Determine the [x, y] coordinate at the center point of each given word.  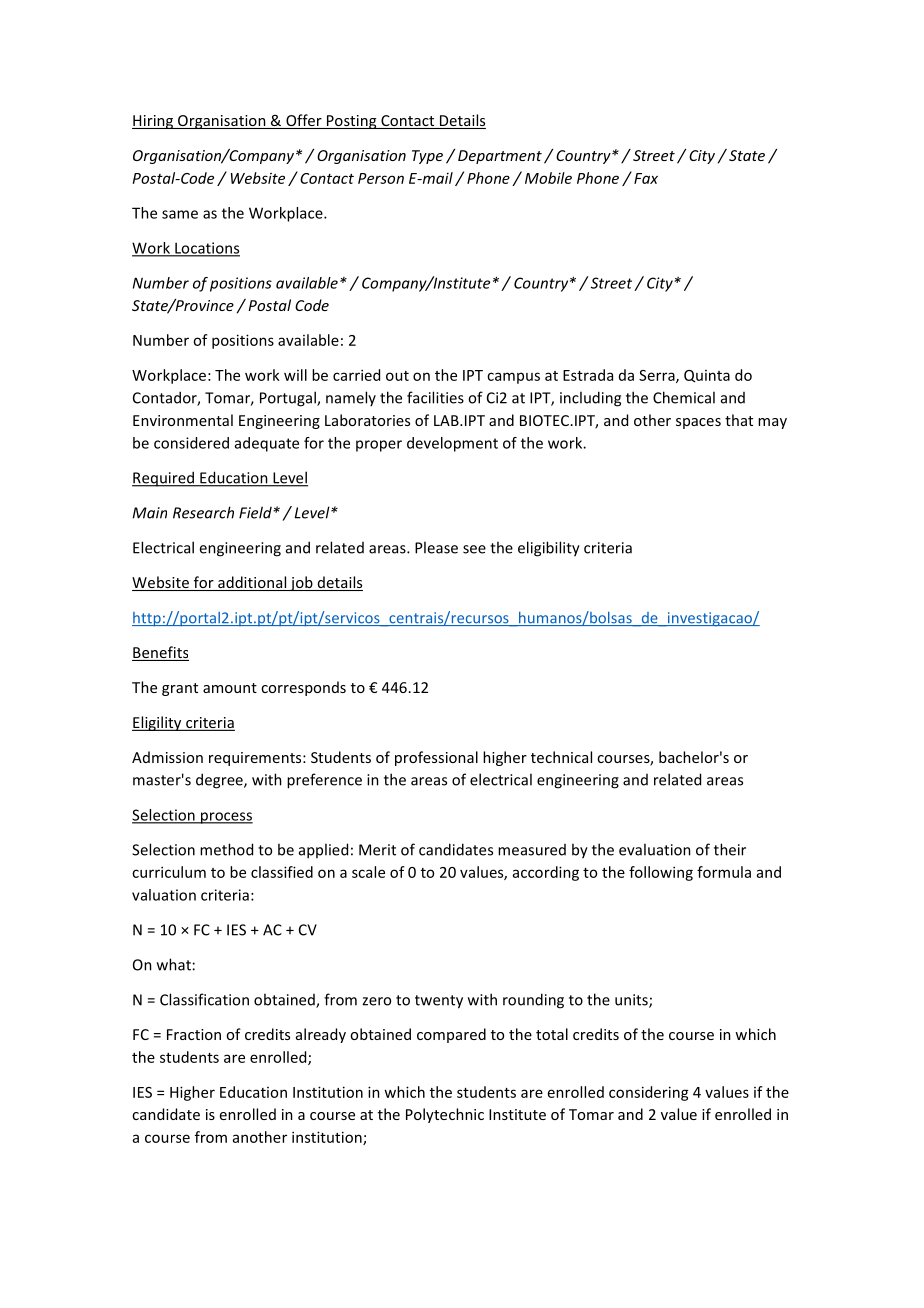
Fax [646, 178]
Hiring [153, 122]
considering [649, 1093]
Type [427, 157]
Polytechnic [445, 1115]
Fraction [194, 1034]
